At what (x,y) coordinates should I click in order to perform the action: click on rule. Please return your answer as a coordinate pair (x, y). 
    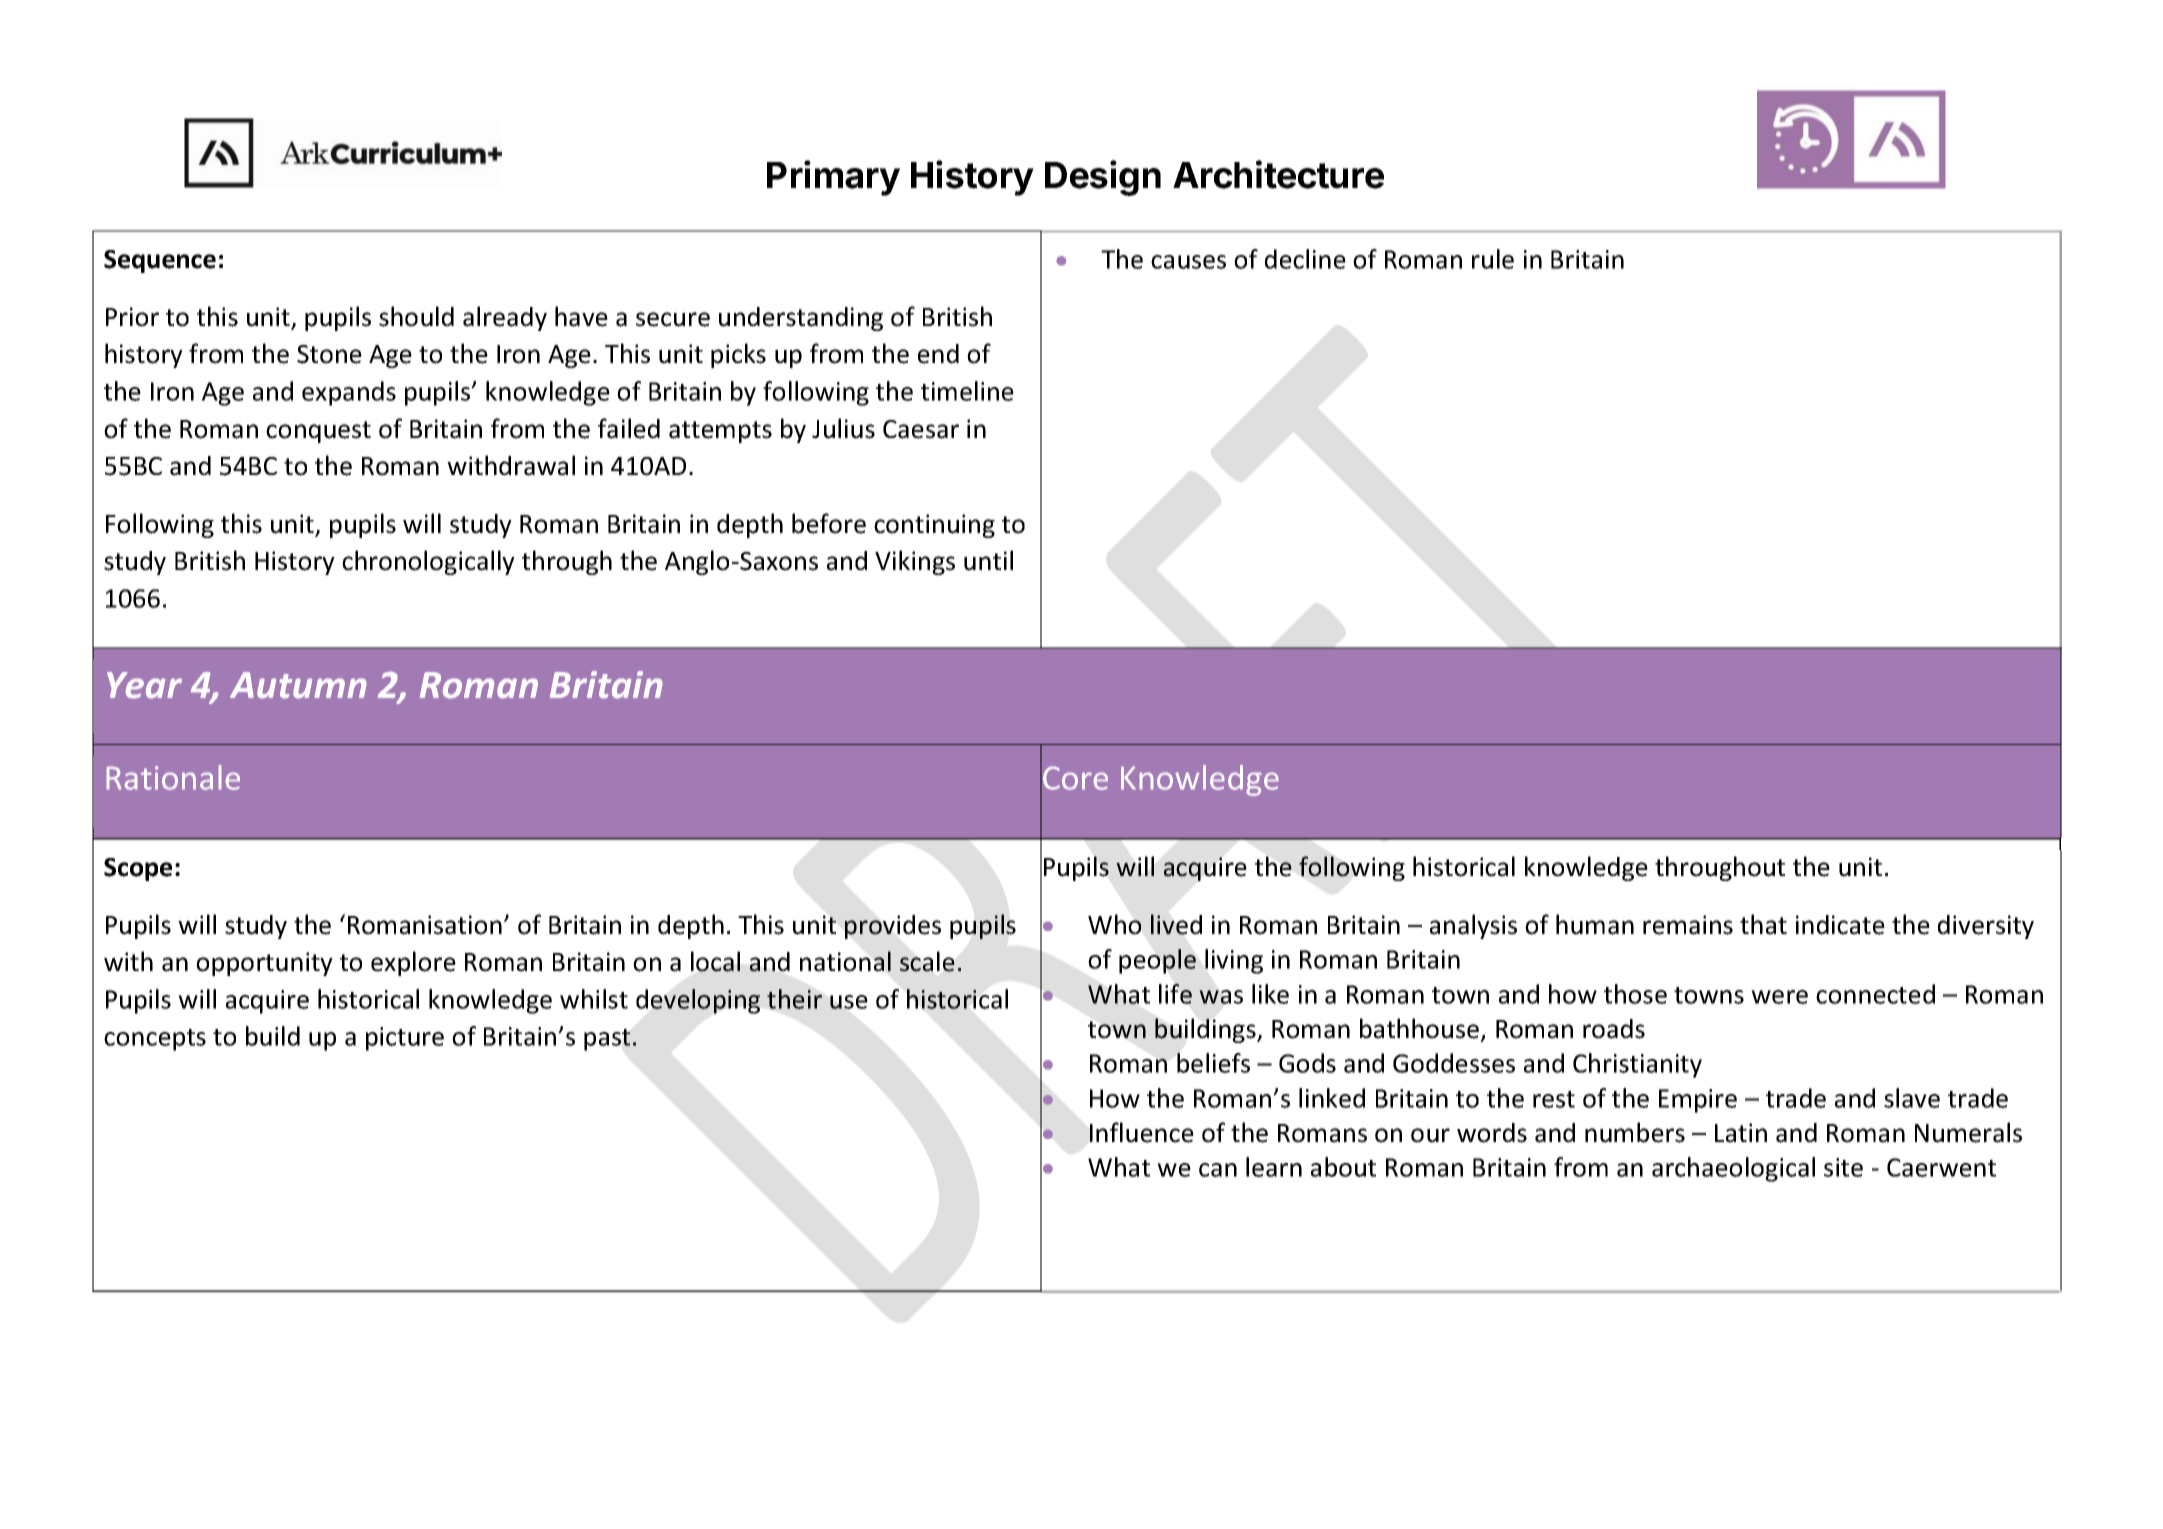
    Looking at the image, I should click on (1493, 259).
